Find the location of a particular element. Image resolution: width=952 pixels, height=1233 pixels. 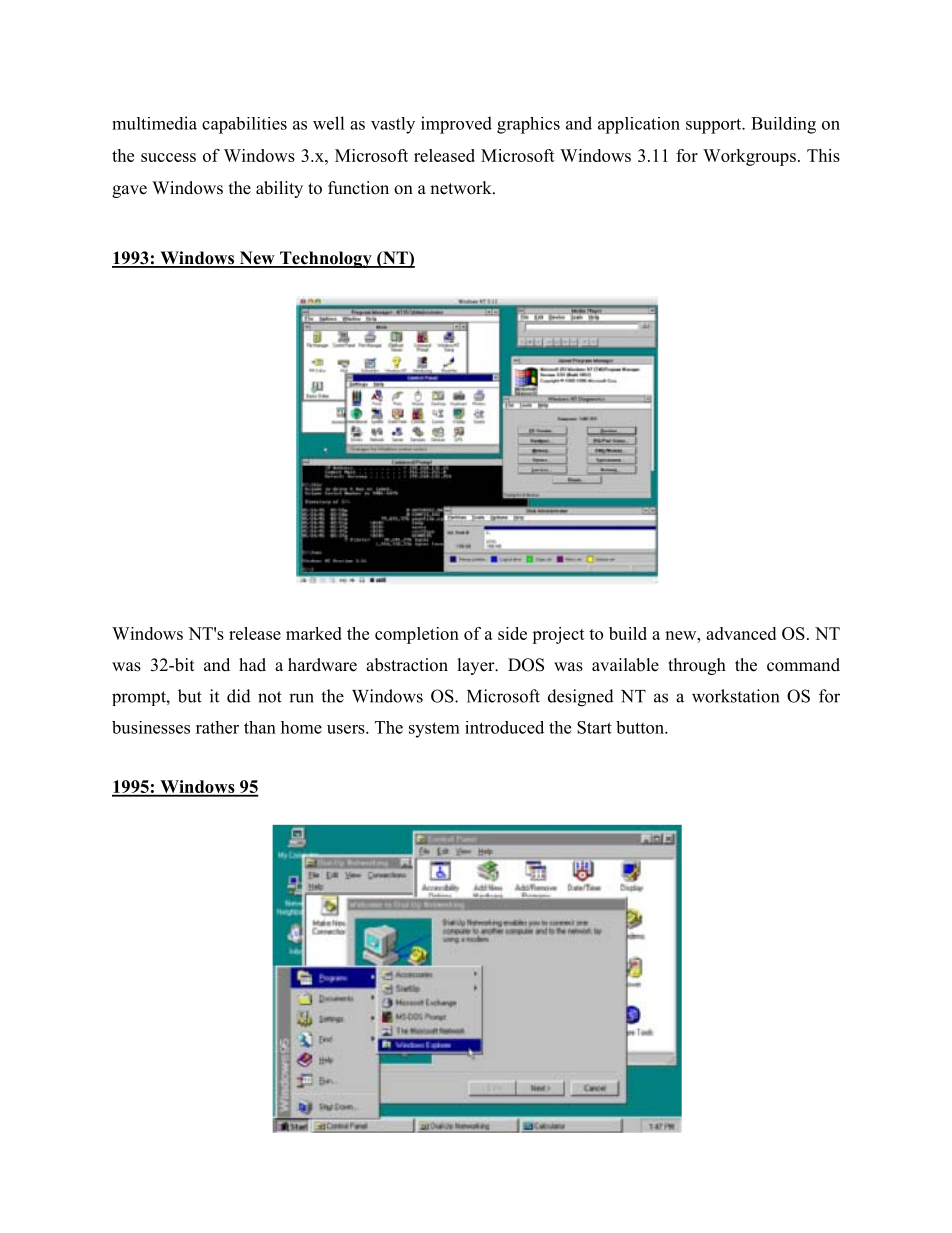

improved is located at coordinates (456, 125).
